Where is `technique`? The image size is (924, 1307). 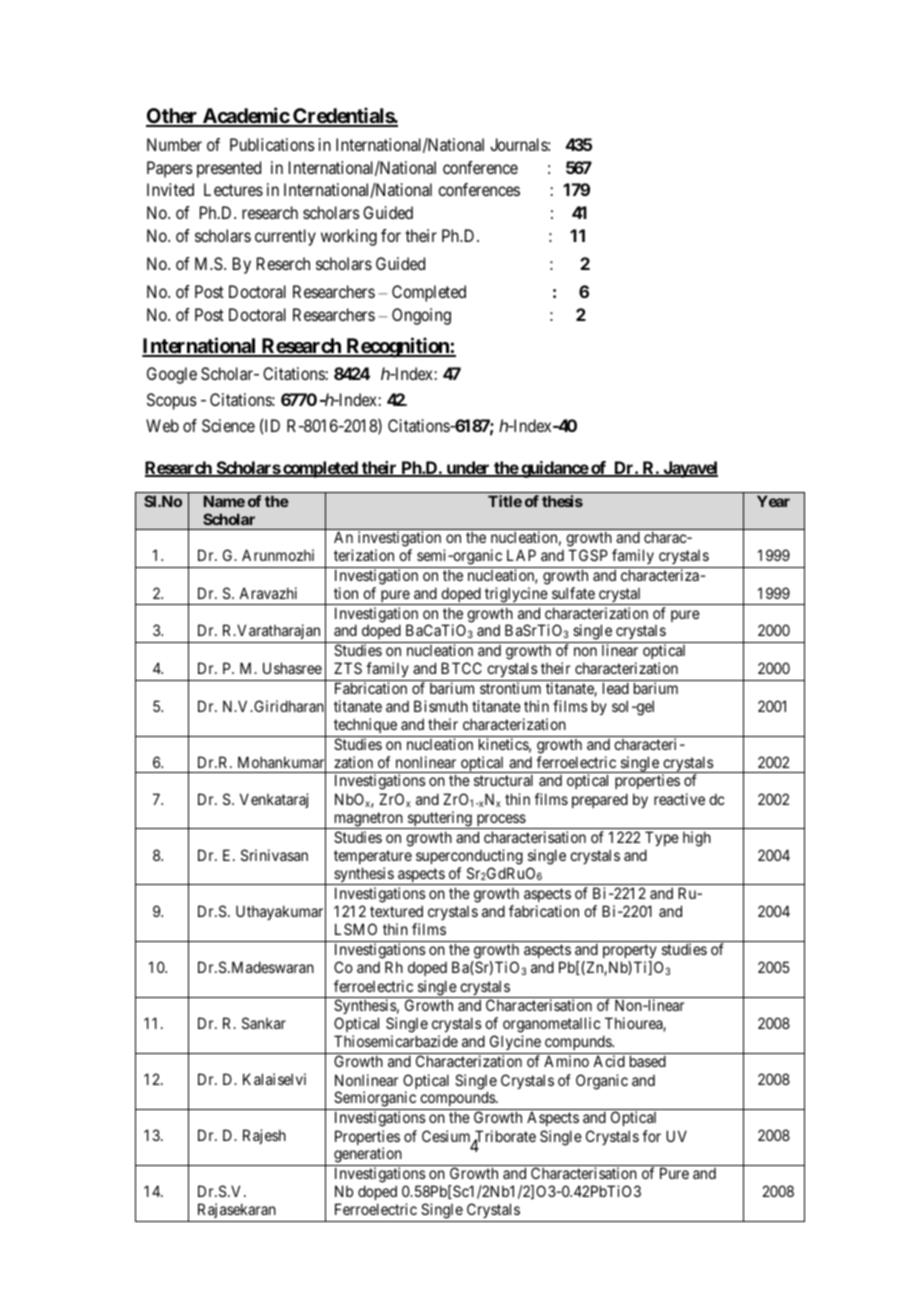
technique is located at coordinates (365, 725).
